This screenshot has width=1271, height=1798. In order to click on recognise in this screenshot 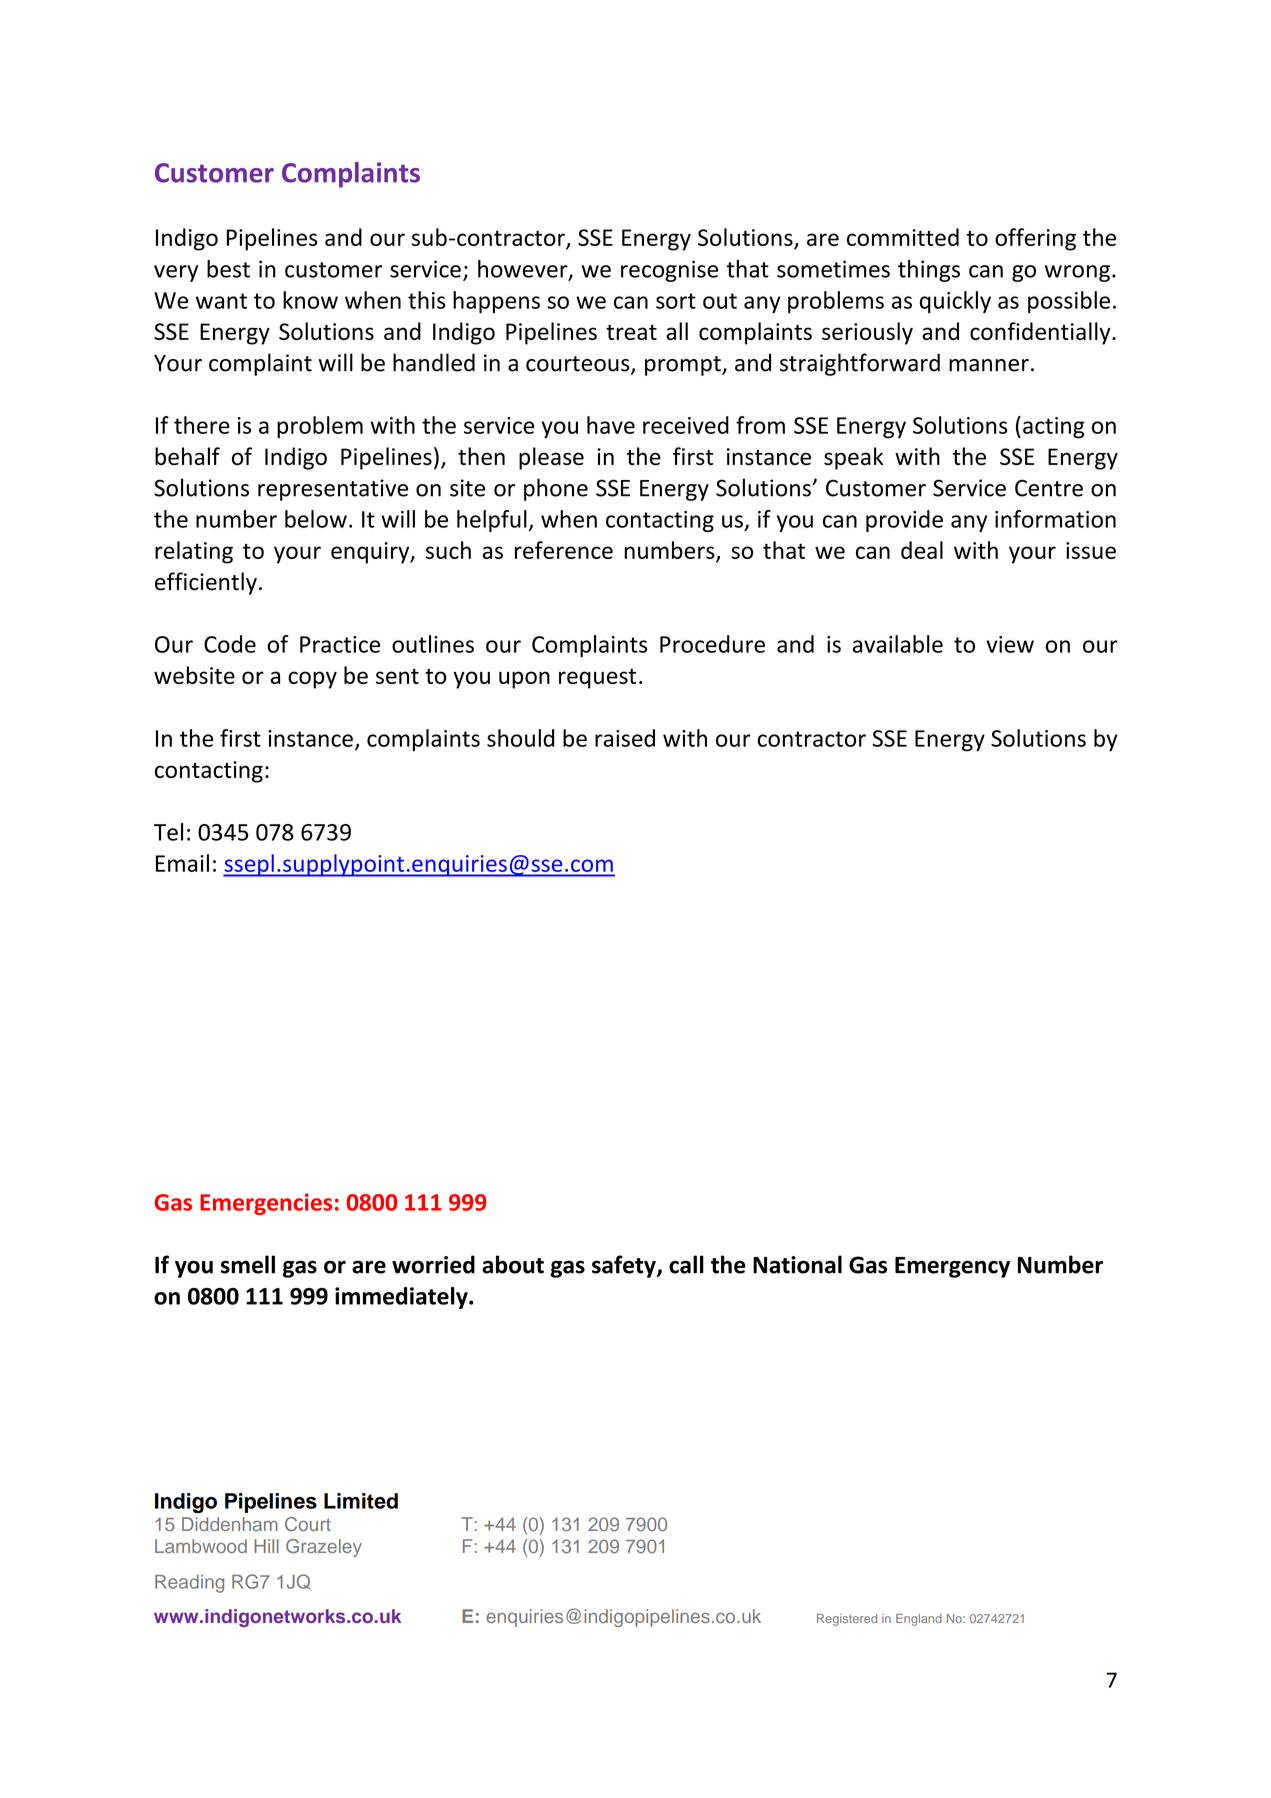, I will do `click(669, 271)`.
